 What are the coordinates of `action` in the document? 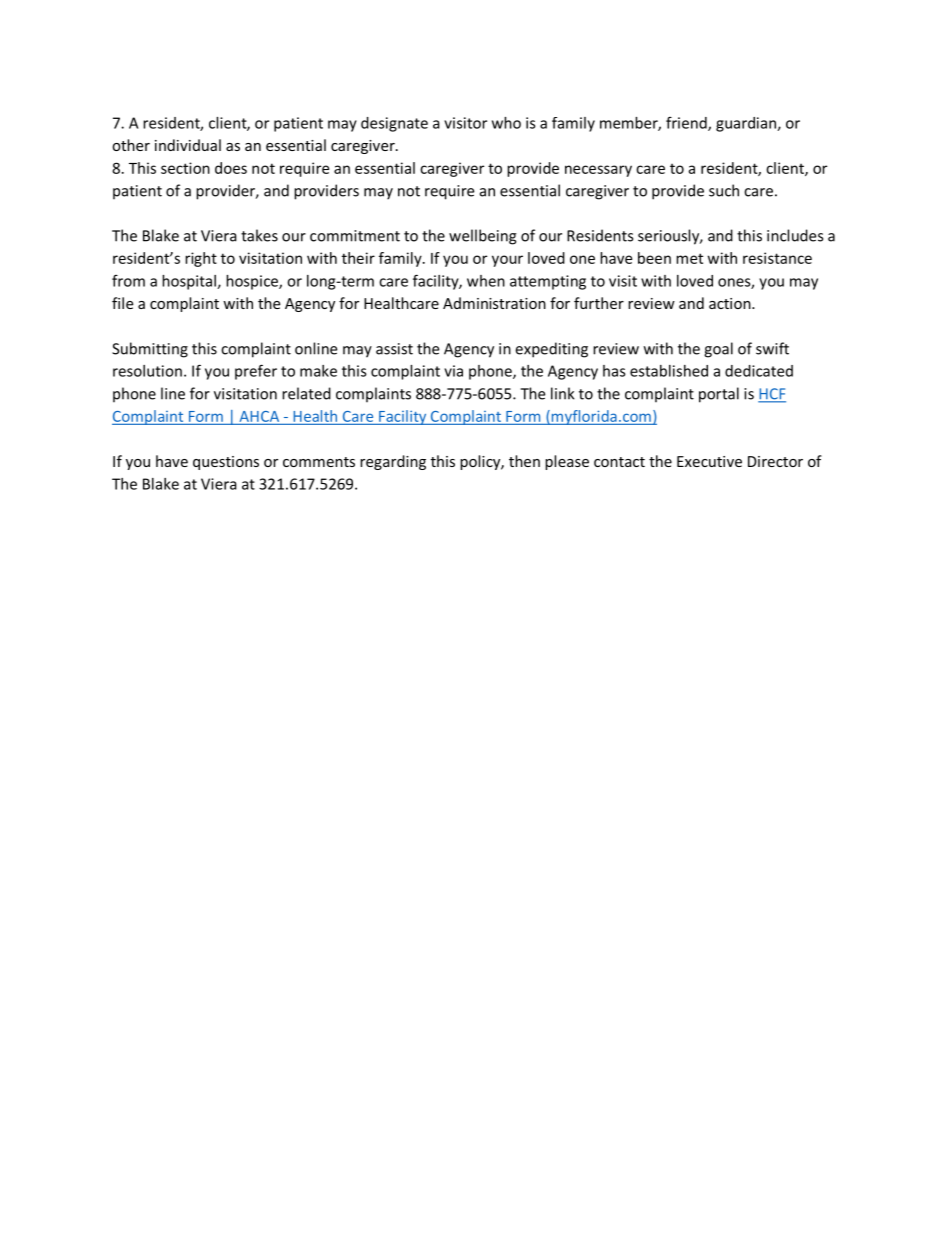 It's located at (731, 303).
